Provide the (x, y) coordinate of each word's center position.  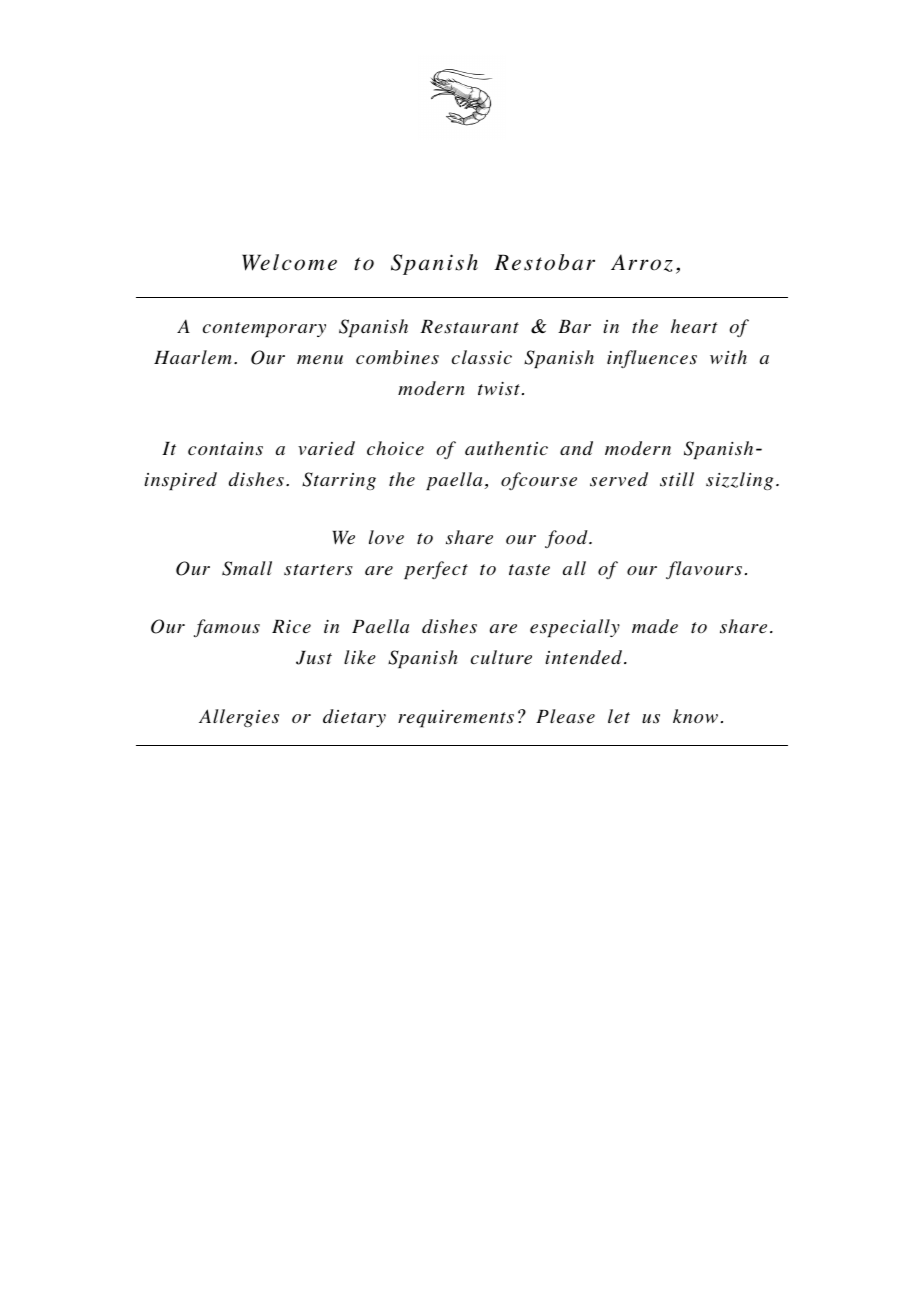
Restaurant (469, 327)
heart (694, 326)
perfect (436, 570)
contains (225, 449)
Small (247, 568)
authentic (506, 448)
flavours (704, 570)
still (677, 479)
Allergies (239, 718)
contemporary (264, 329)
